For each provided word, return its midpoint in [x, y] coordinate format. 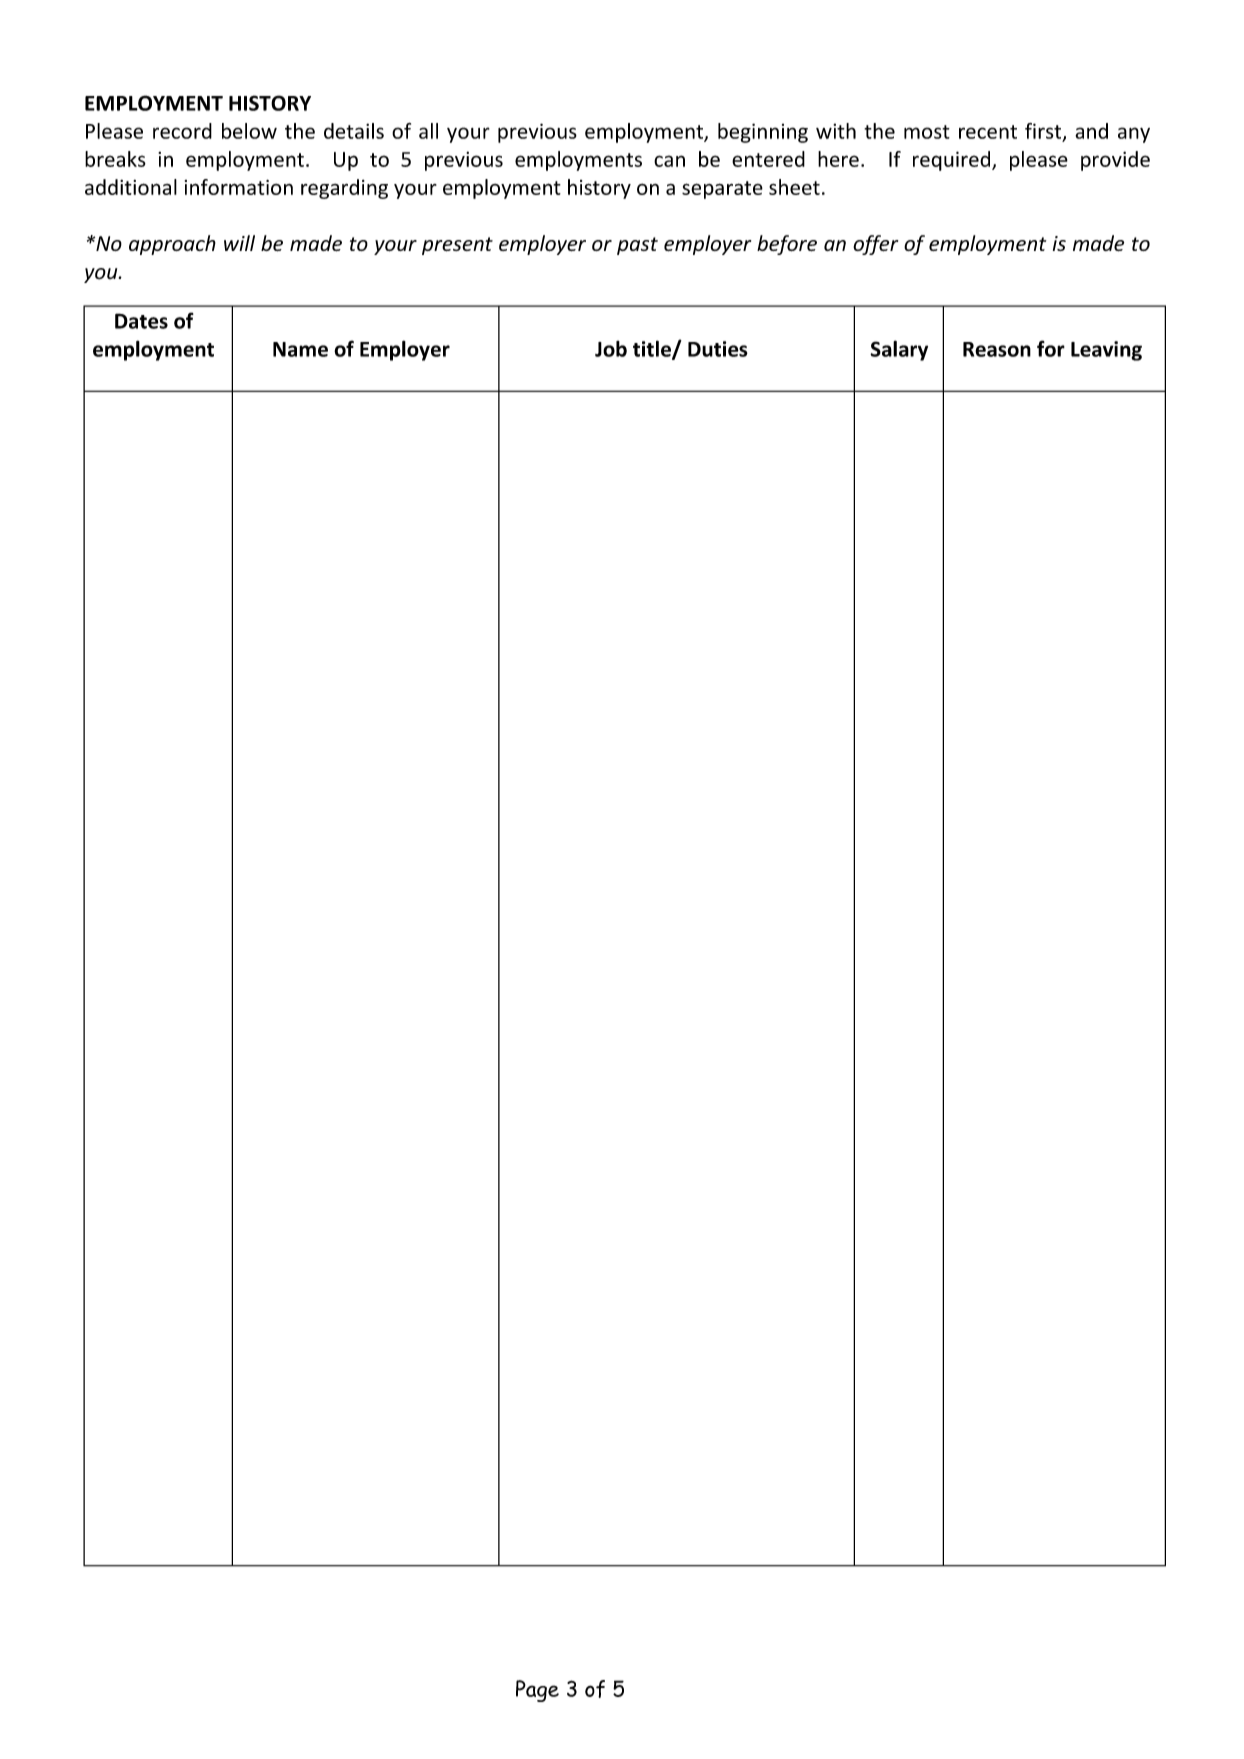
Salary [899, 350]
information [239, 187]
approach [172, 245]
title [653, 349]
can [669, 161]
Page [537, 1691]
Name [300, 349]
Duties [718, 349]
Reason [997, 349]
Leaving [1106, 351]
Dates [141, 321]
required [953, 161]
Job [611, 349]
